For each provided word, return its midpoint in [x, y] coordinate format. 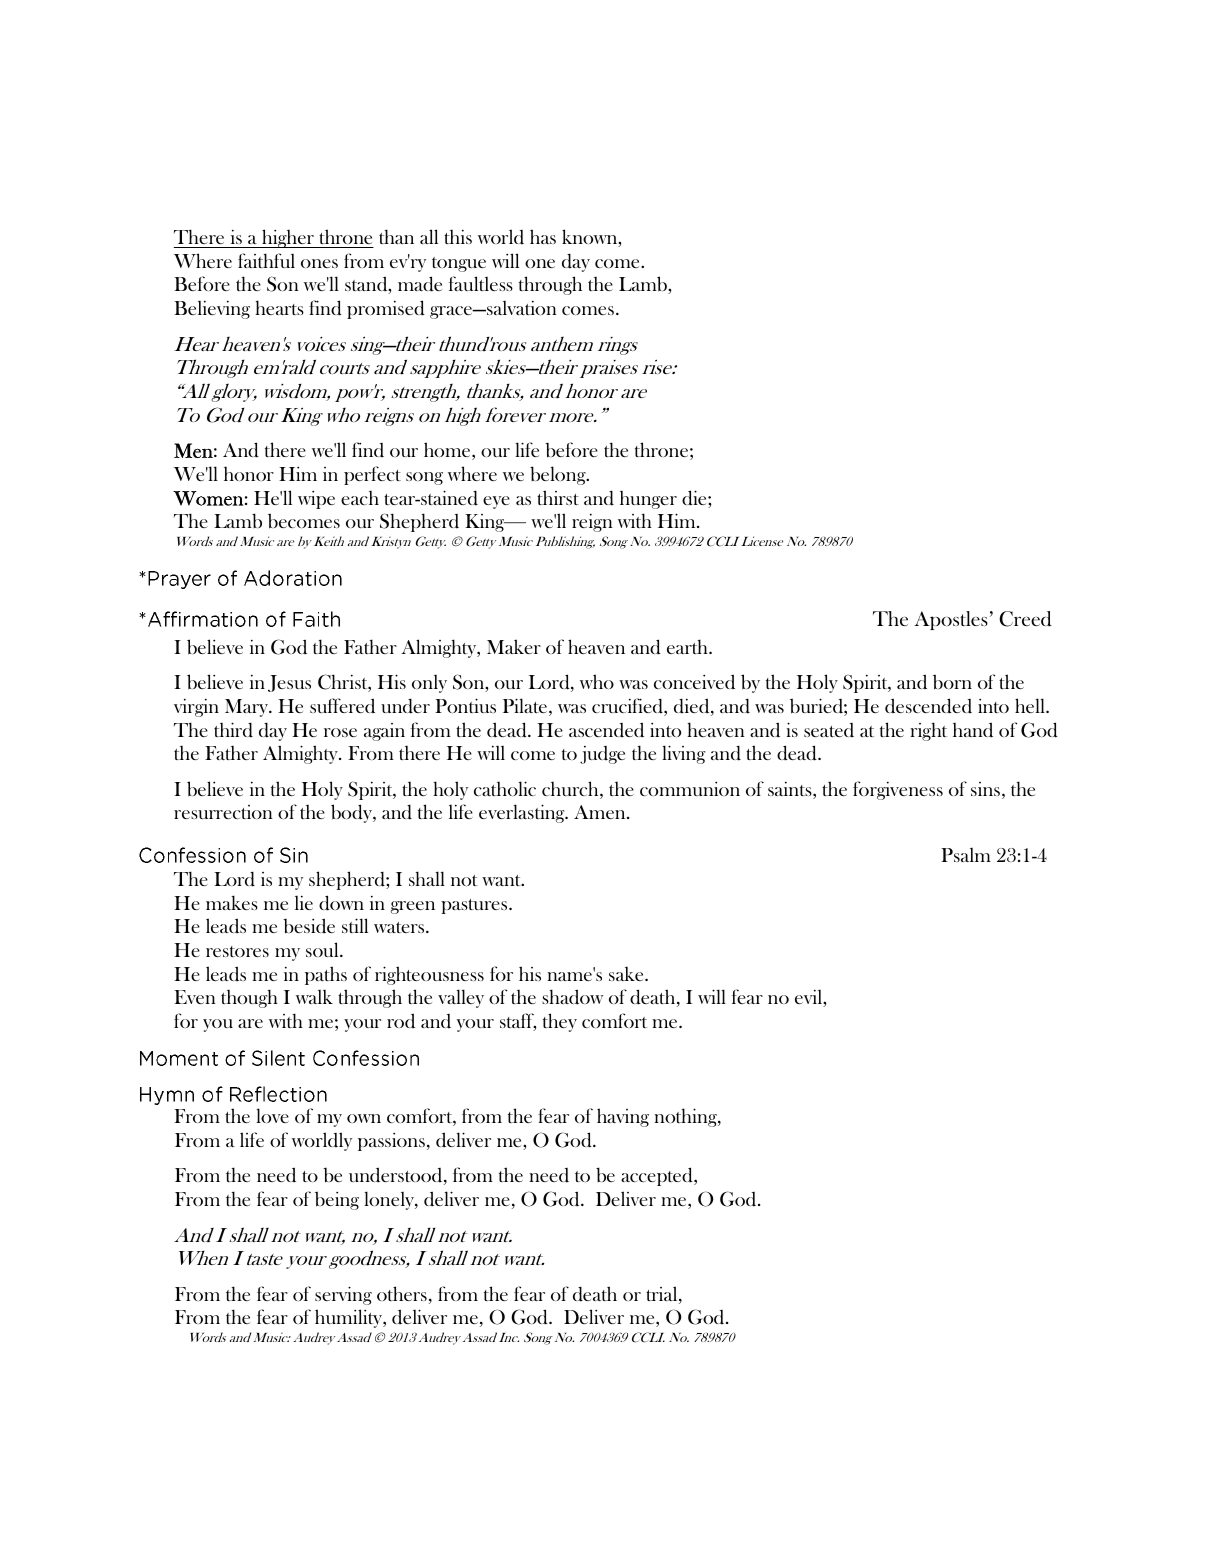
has [543, 236]
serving [343, 1295]
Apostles [951, 620]
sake [627, 974]
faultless [481, 283]
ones [319, 263]
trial [663, 1295]
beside [309, 926]
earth [688, 646]
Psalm [966, 855]
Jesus [289, 683]
